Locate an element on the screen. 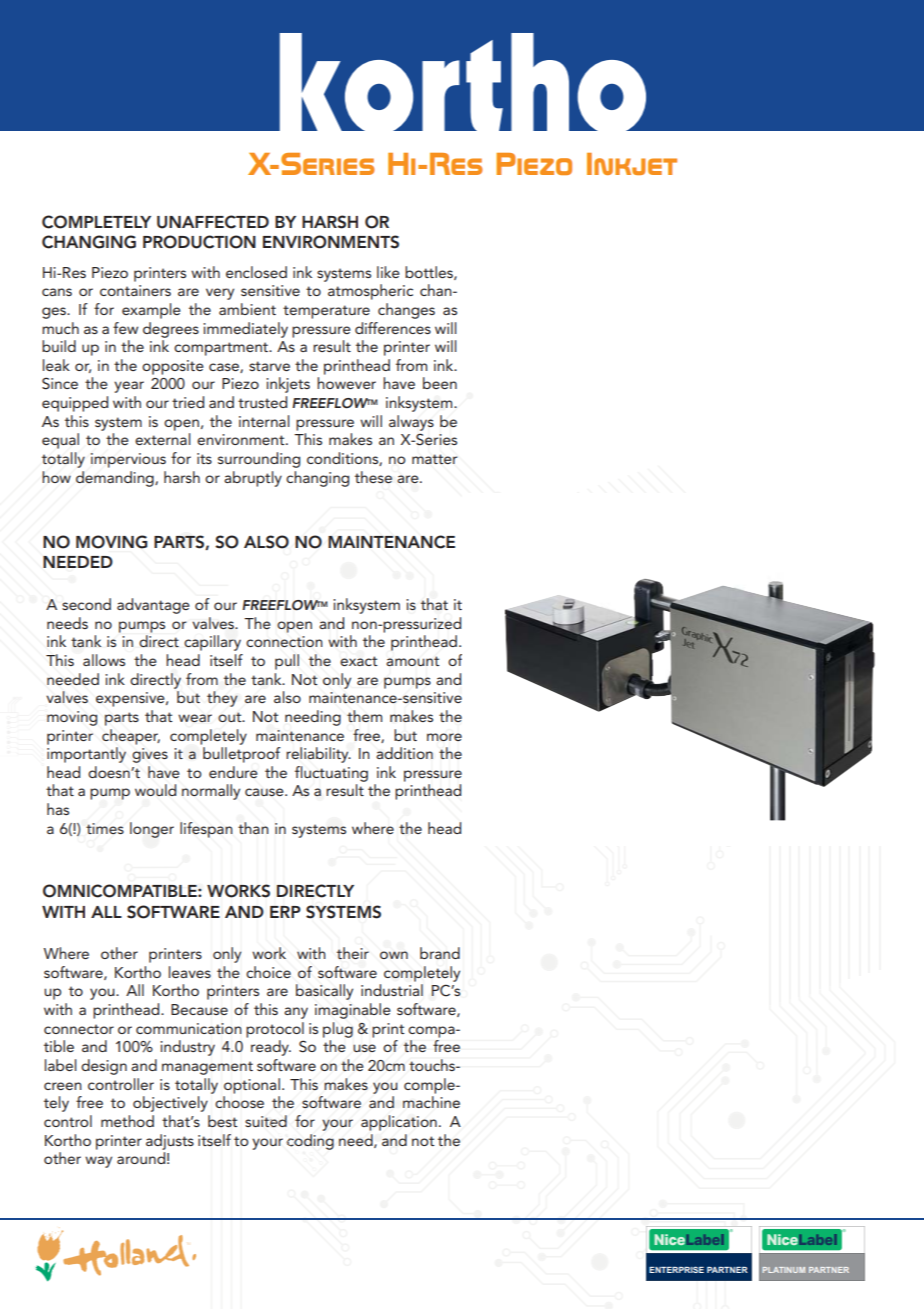 Image resolution: width=924 pixels, height=1309 pixels. adjusts is located at coordinates (170, 1142).
